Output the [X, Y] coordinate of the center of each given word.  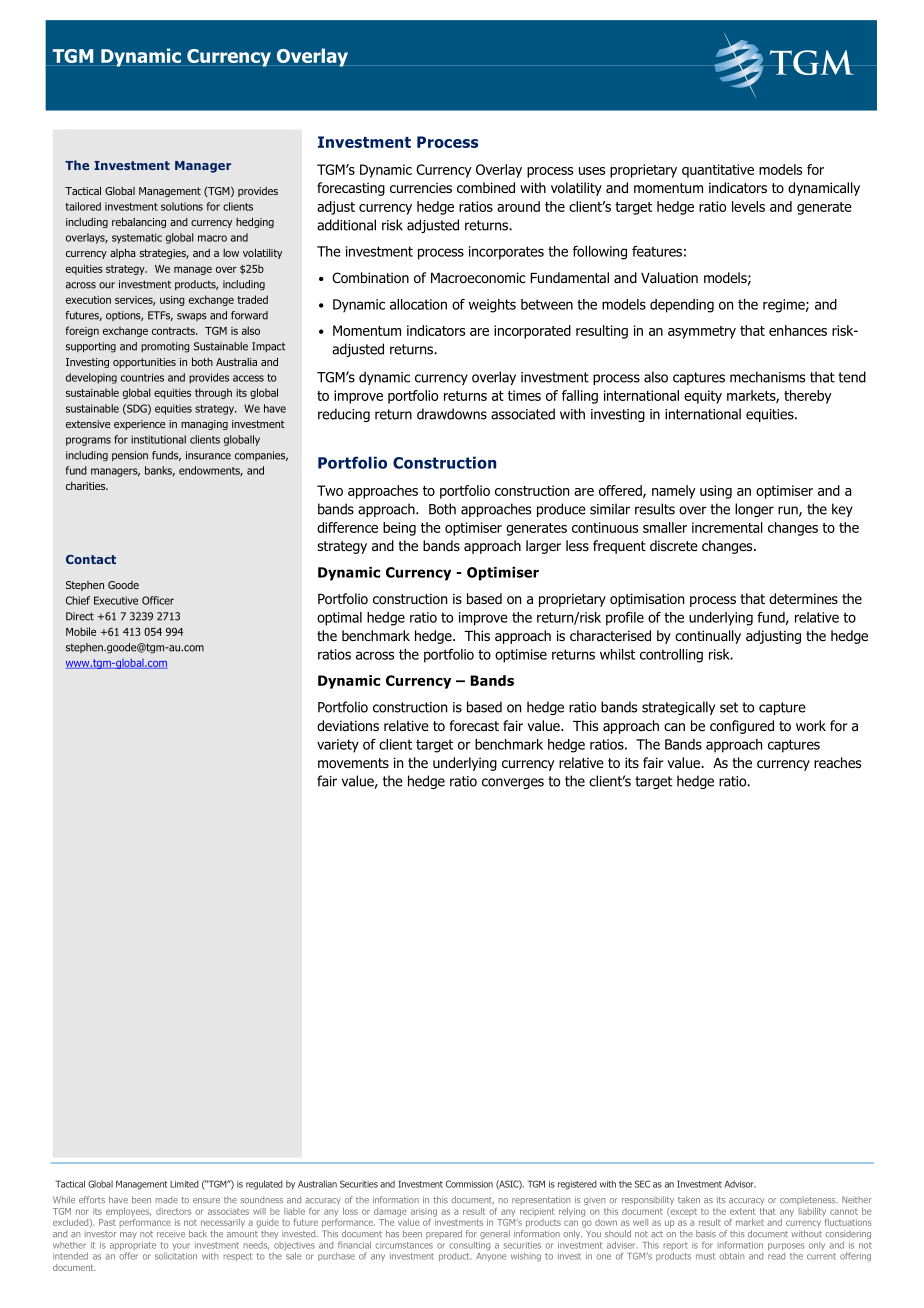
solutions [182, 206]
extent [743, 1211]
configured [742, 727]
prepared [444, 1234]
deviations [348, 726]
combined [486, 187]
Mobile [81, 631]
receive [171, 1233]
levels [748, 206]
